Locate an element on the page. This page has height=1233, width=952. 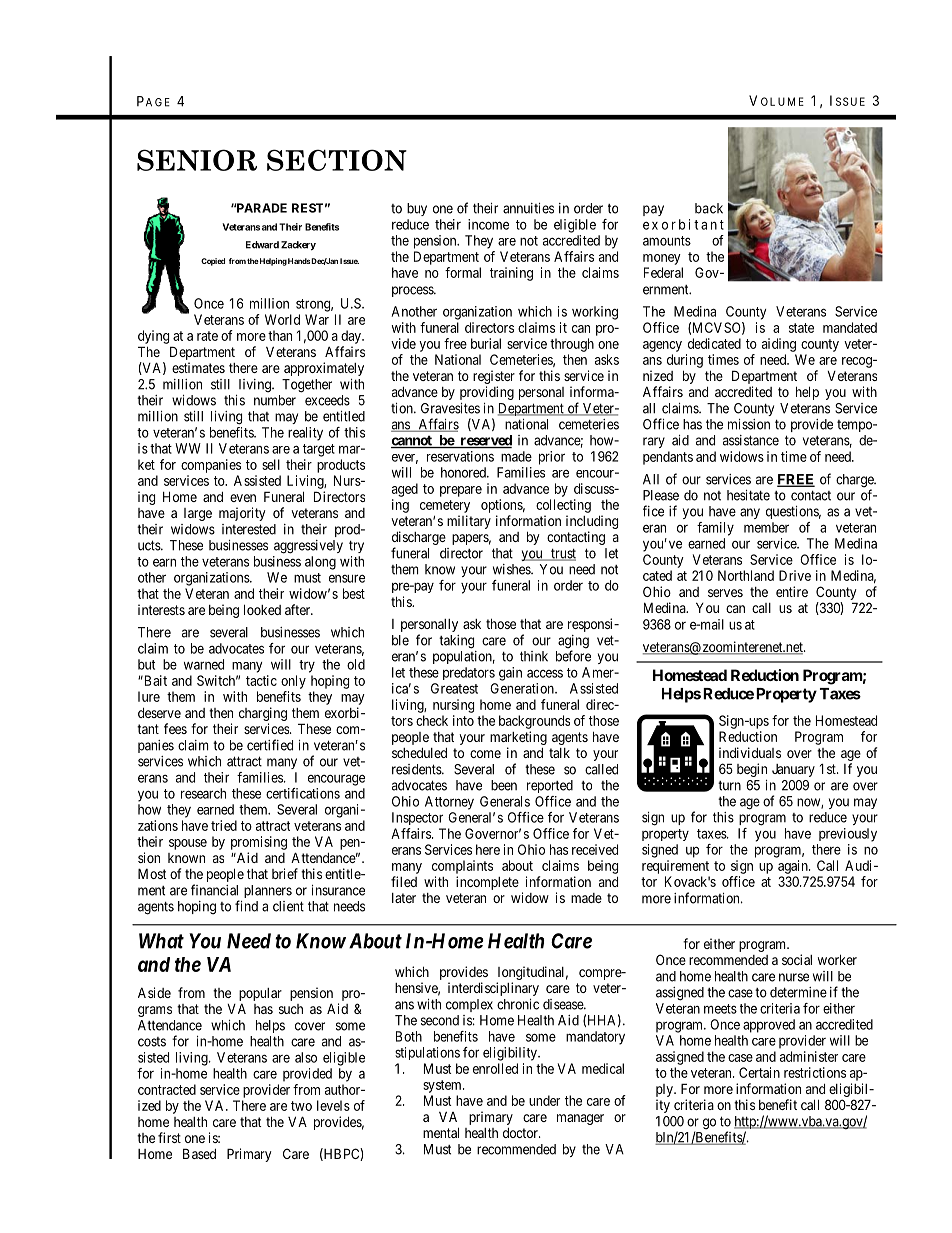
entire is located at coordinates (792, 591).
